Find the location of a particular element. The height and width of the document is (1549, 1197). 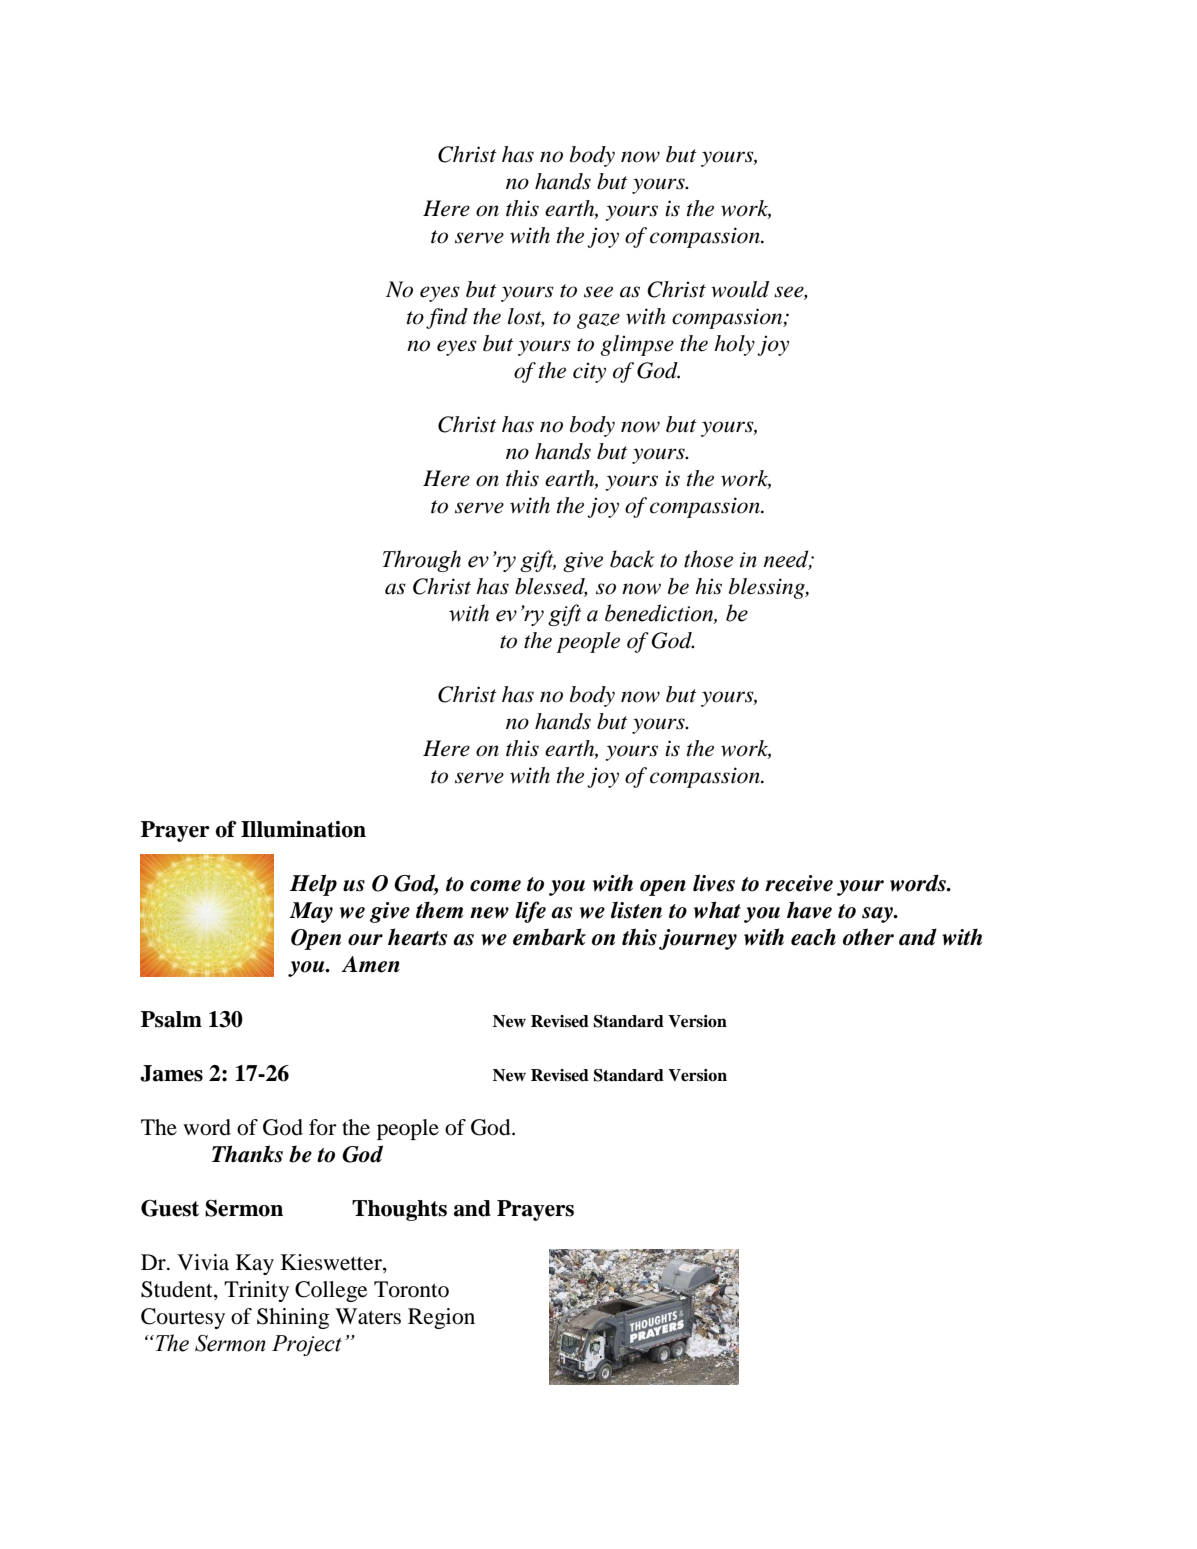

each is located at coordinates (813, 937).
